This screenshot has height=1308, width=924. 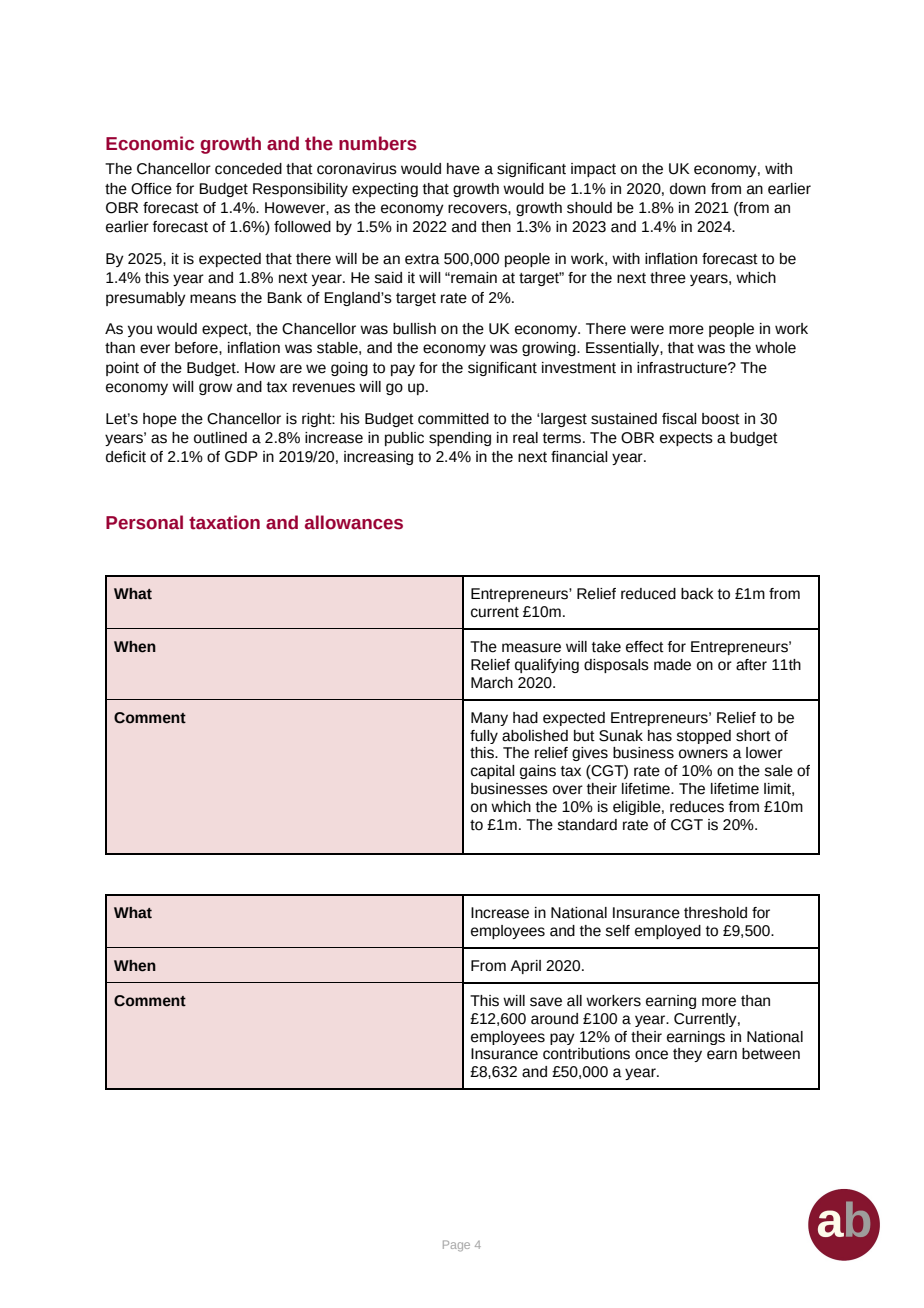 What do you see at coordinates (672, 665) in the screenshot?
I see `made` at bounding box center [672, 665].
